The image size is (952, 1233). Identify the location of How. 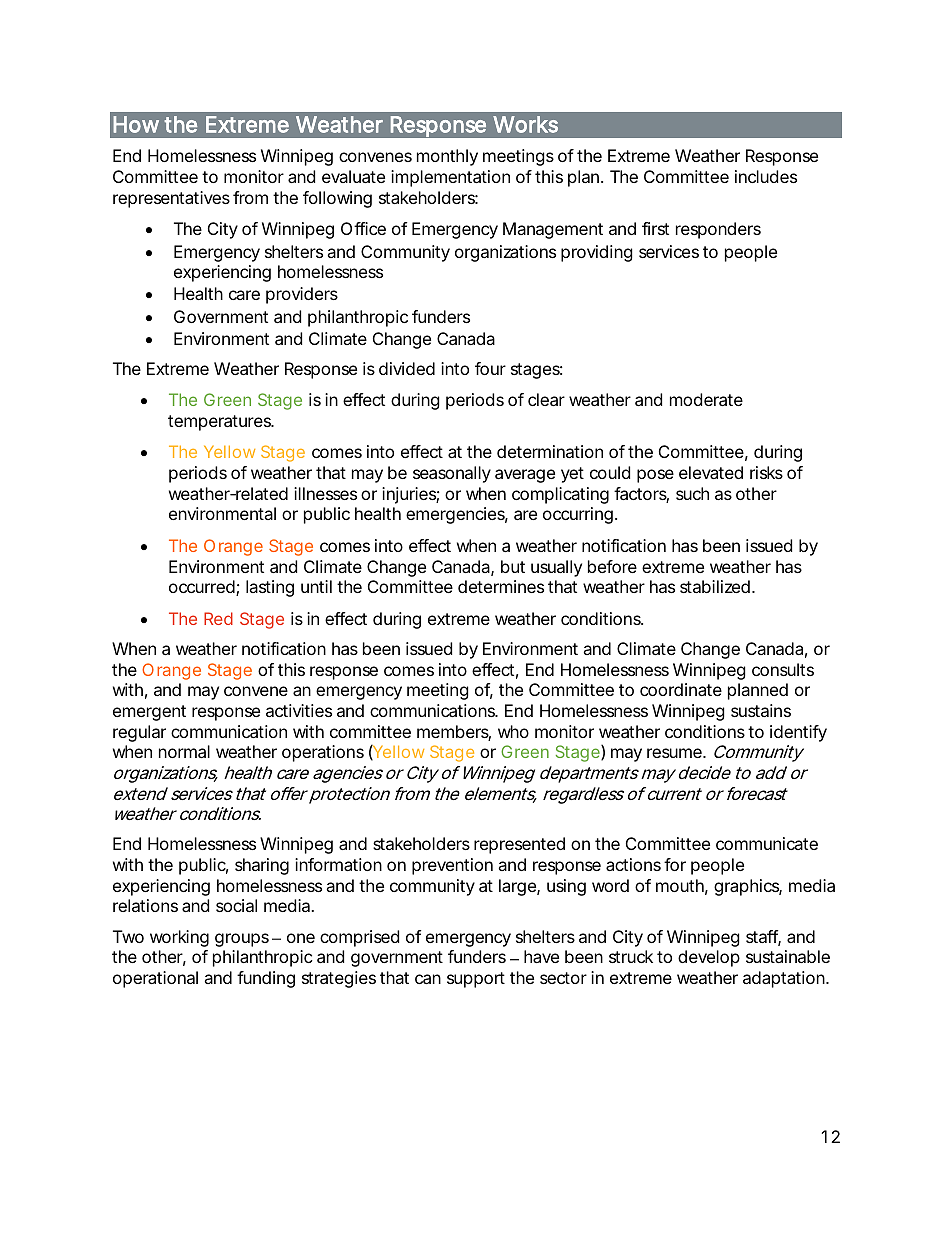
(136, 124).
